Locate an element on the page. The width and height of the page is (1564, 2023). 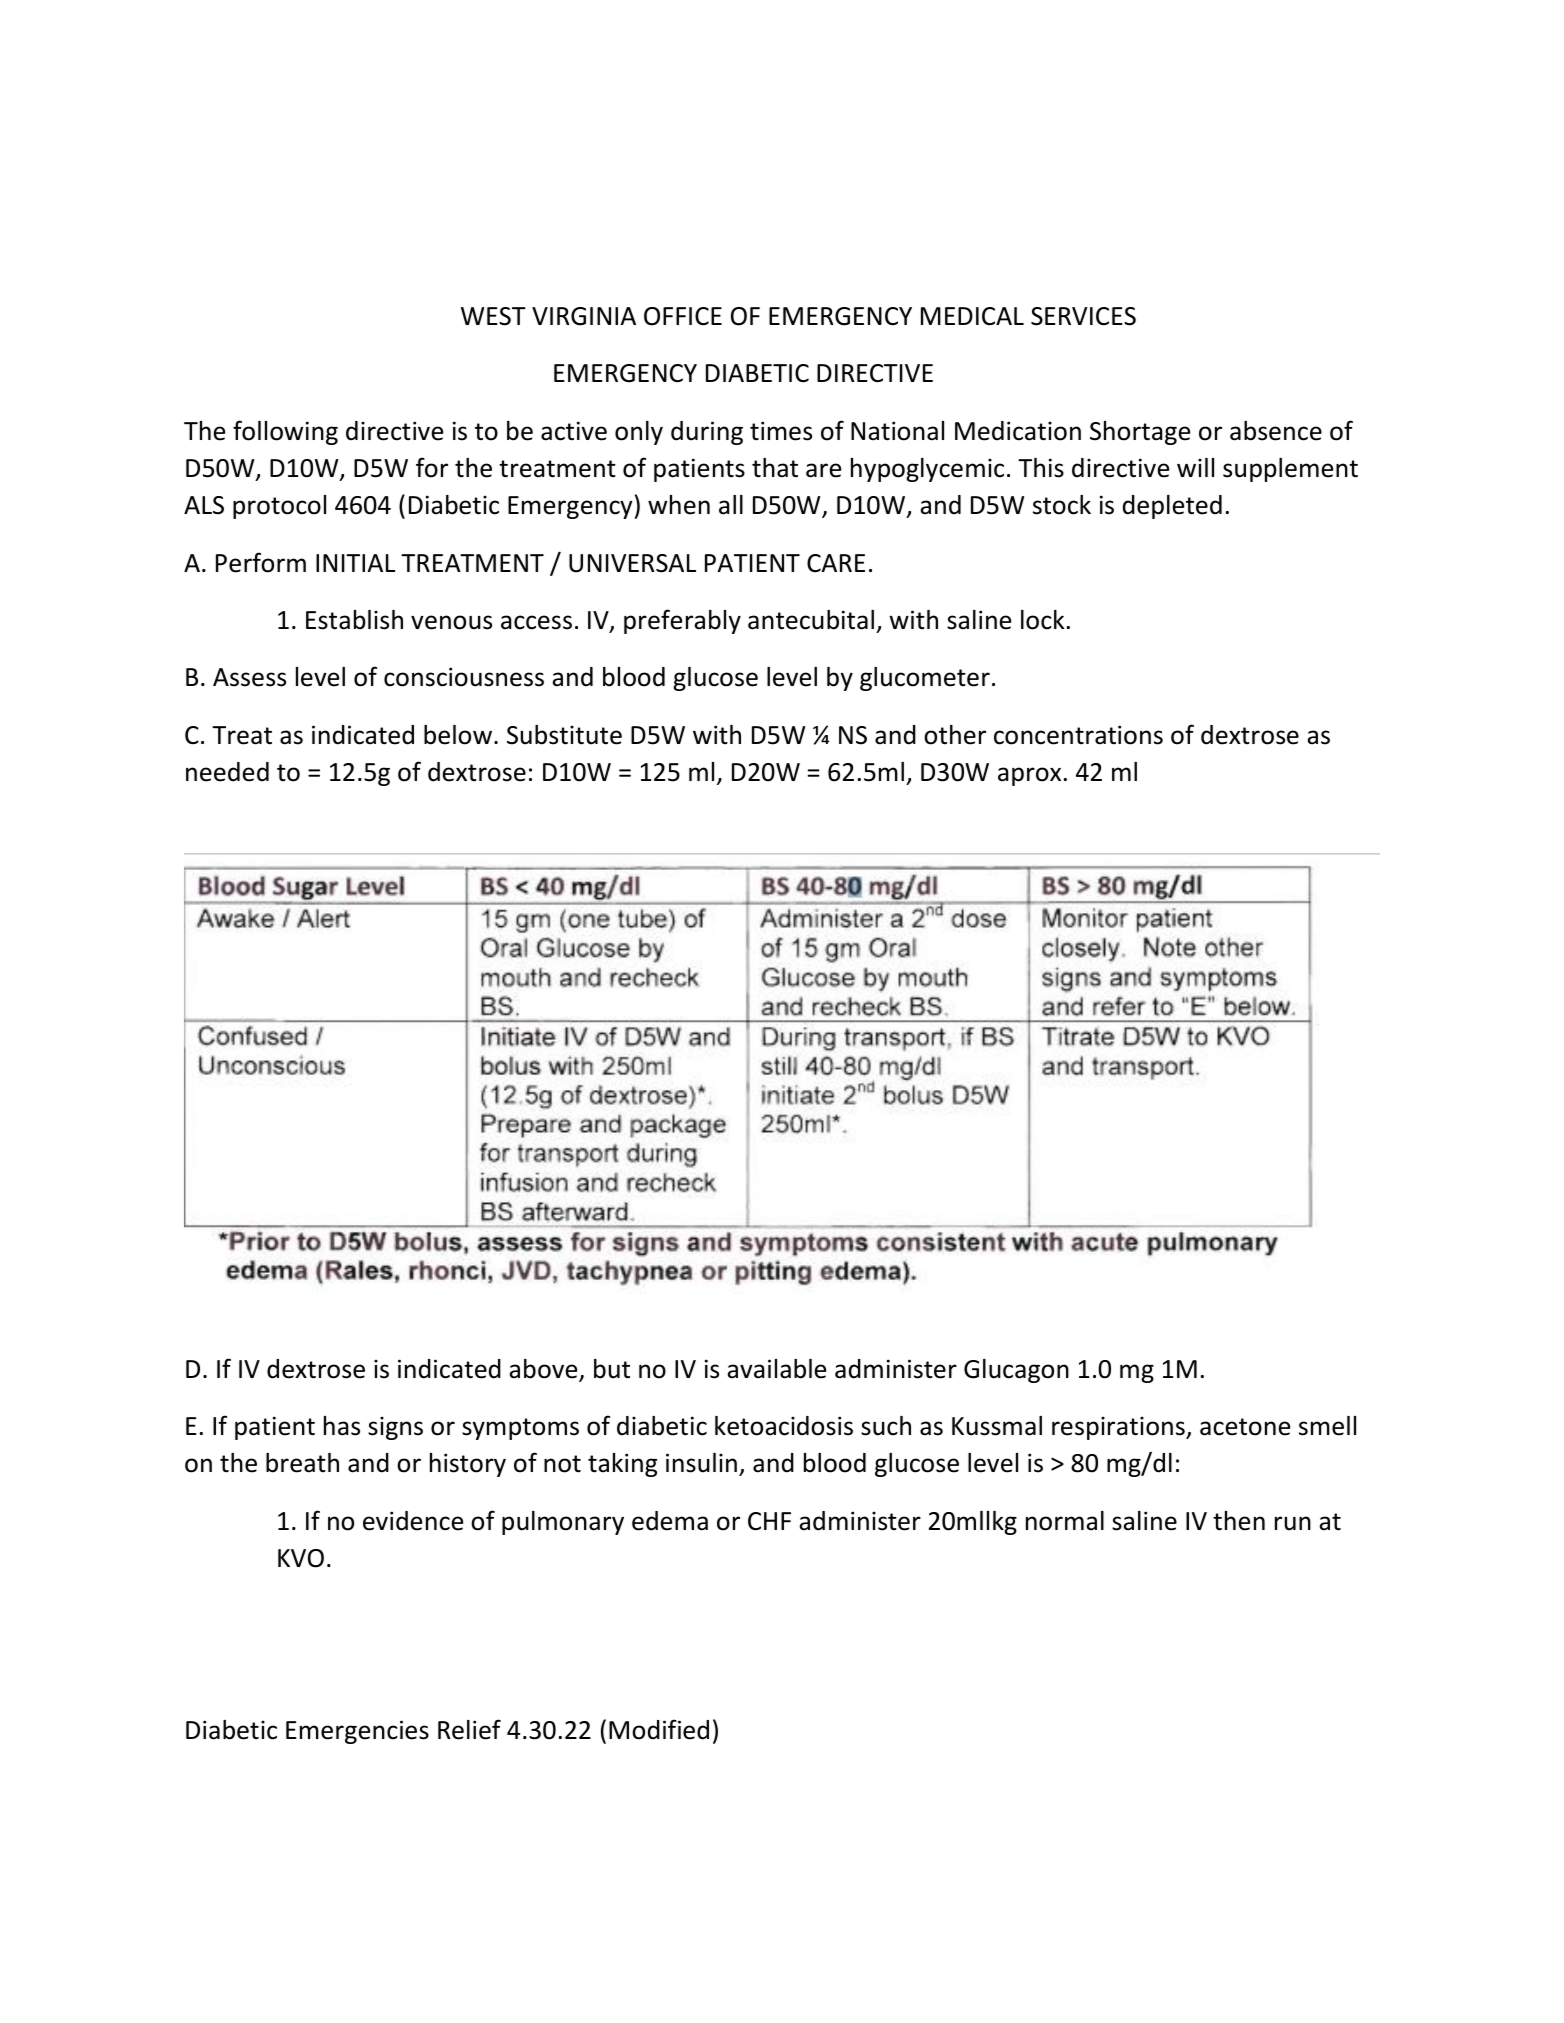
other is located at coordinates (955, 735).
